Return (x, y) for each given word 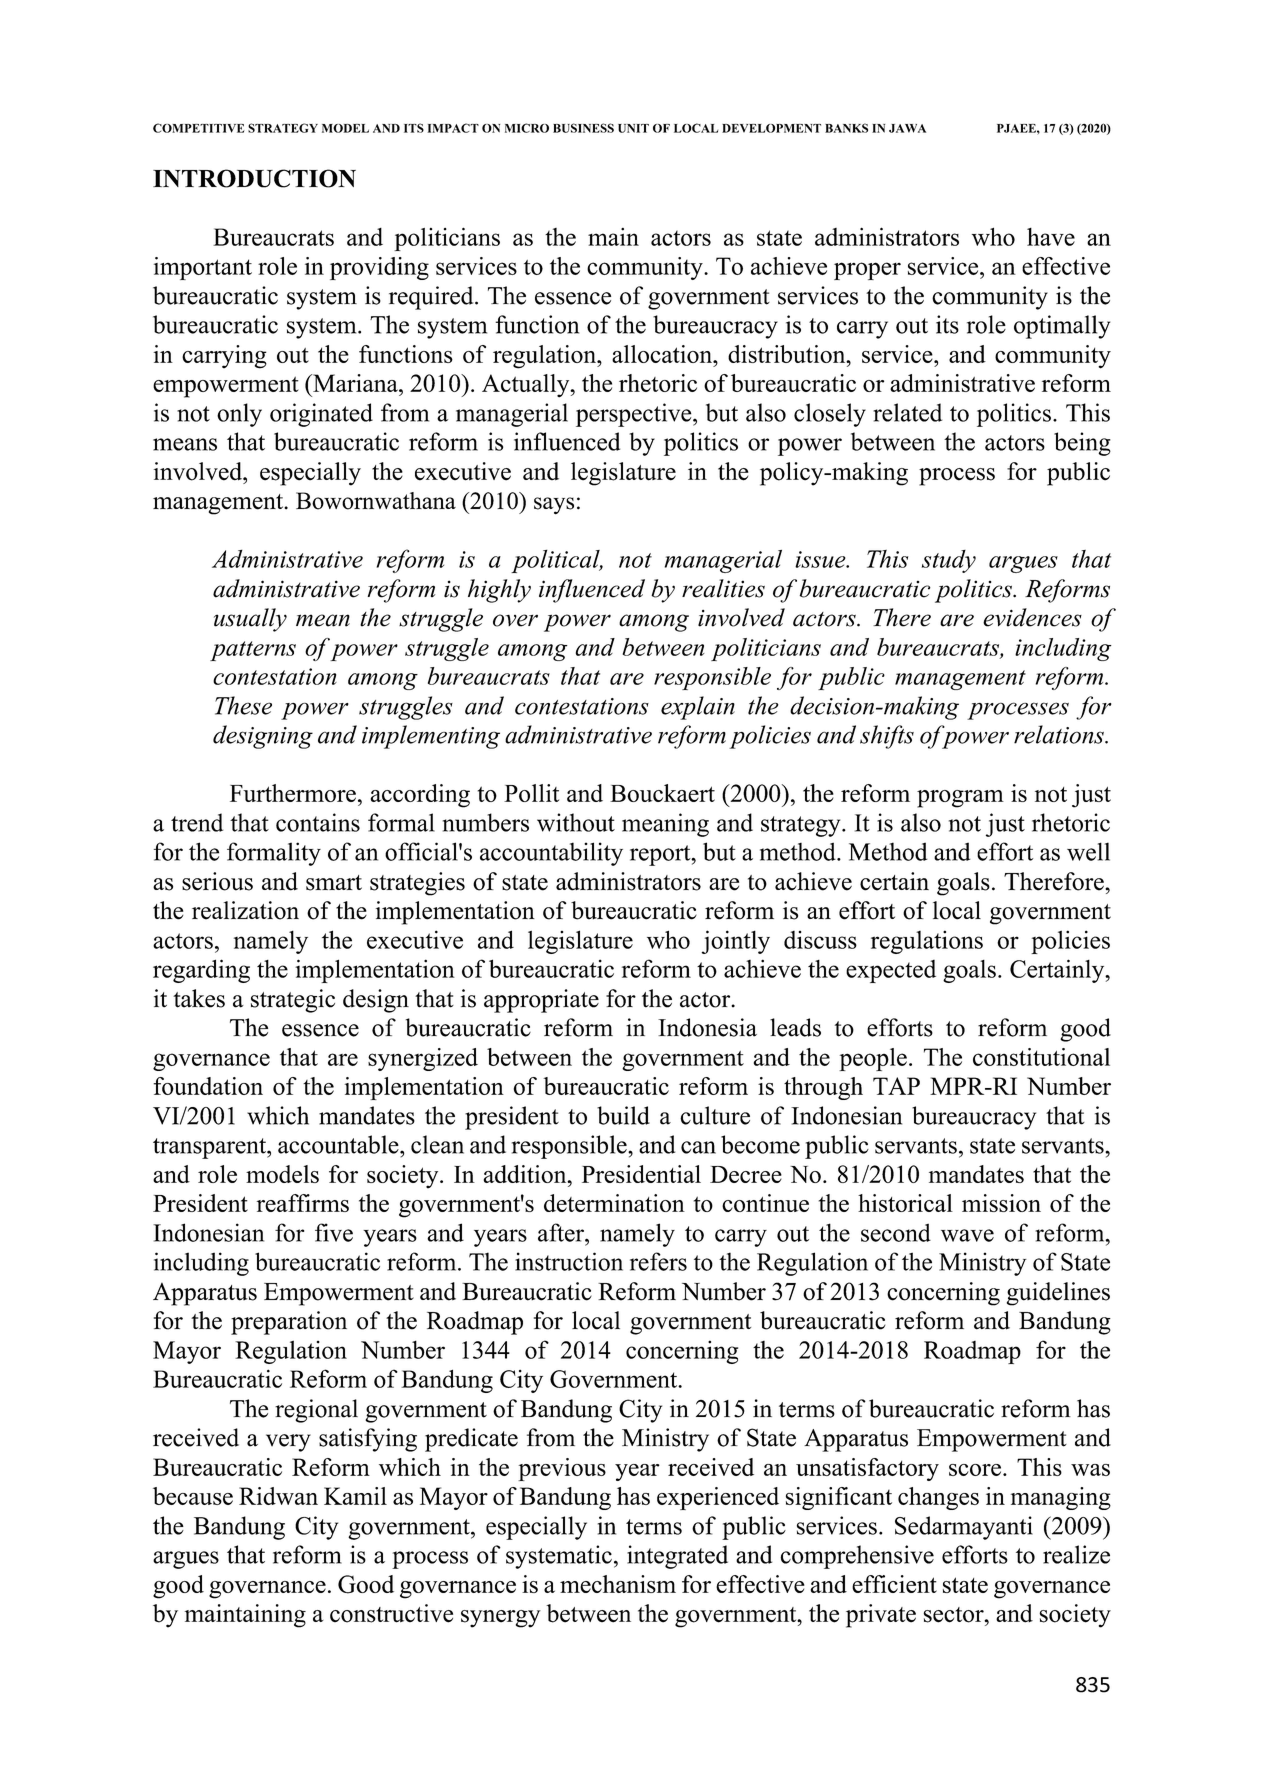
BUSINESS (583, 128)
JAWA (907, 128)
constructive (391, 1613)
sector (955, 1615)
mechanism (618, 1584)
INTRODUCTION (254, 178)
